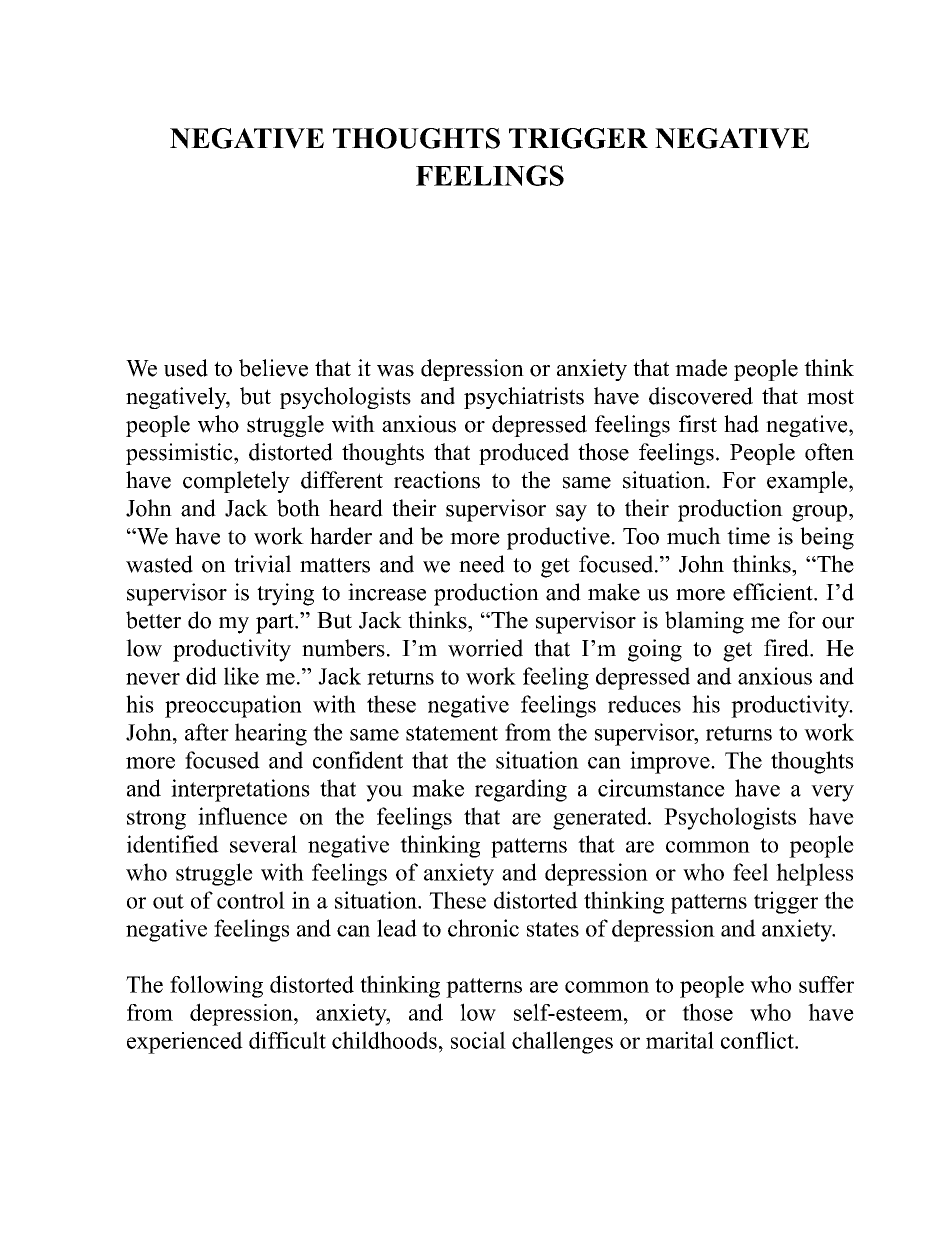 This page has height=1233, width=952. Describe the element at coordinates (482, 564) in the page. I see `need` at that location.
